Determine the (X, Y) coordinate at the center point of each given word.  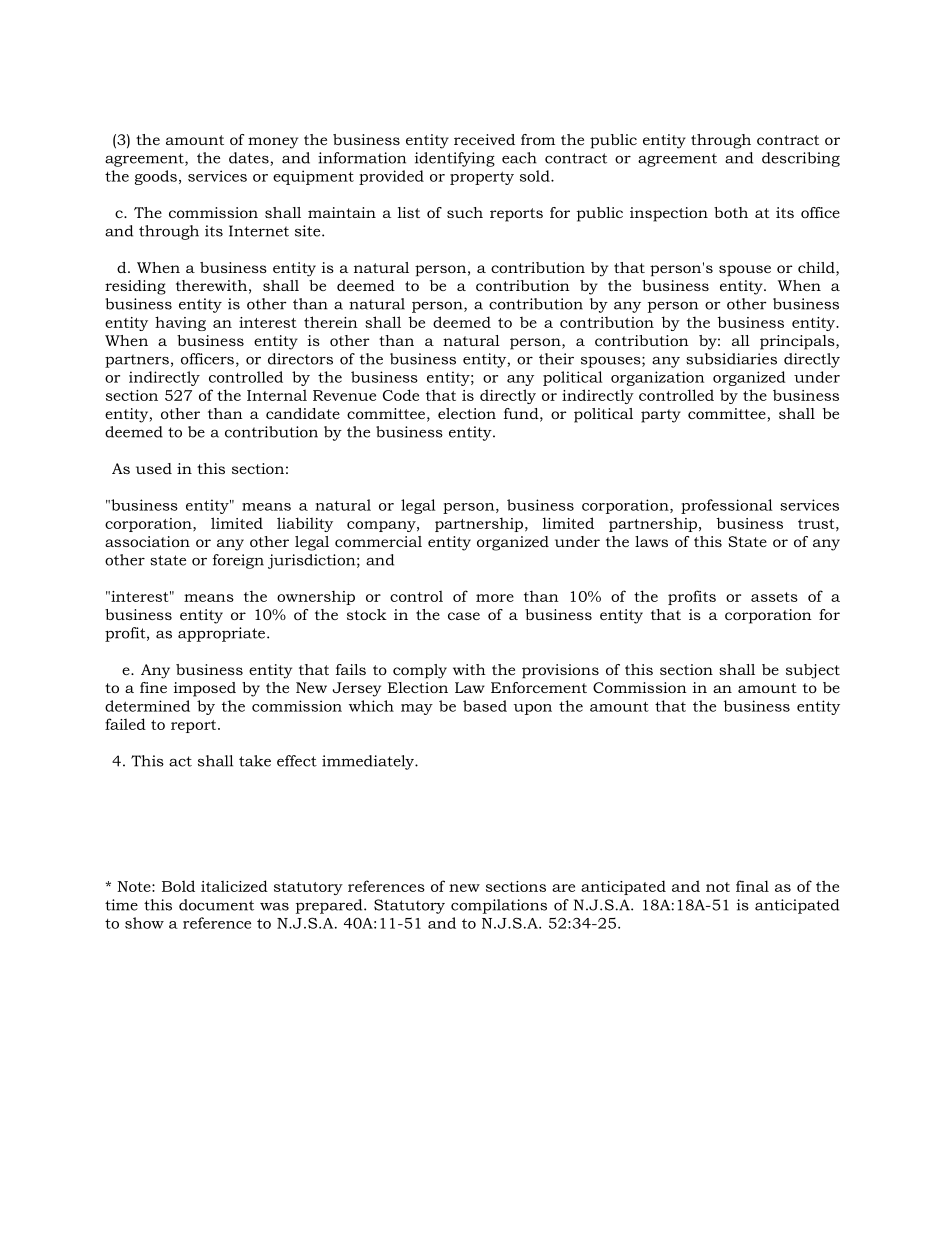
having (180, 323)
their (556, 359)
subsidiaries (731, 359)
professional (726, 506)
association (147, 541)
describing (801, 159)
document (216, 905)
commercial (378, 541)
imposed (205, 689)
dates (250, 159)
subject (813, 671)
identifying (455, 159)
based (485, 706)
